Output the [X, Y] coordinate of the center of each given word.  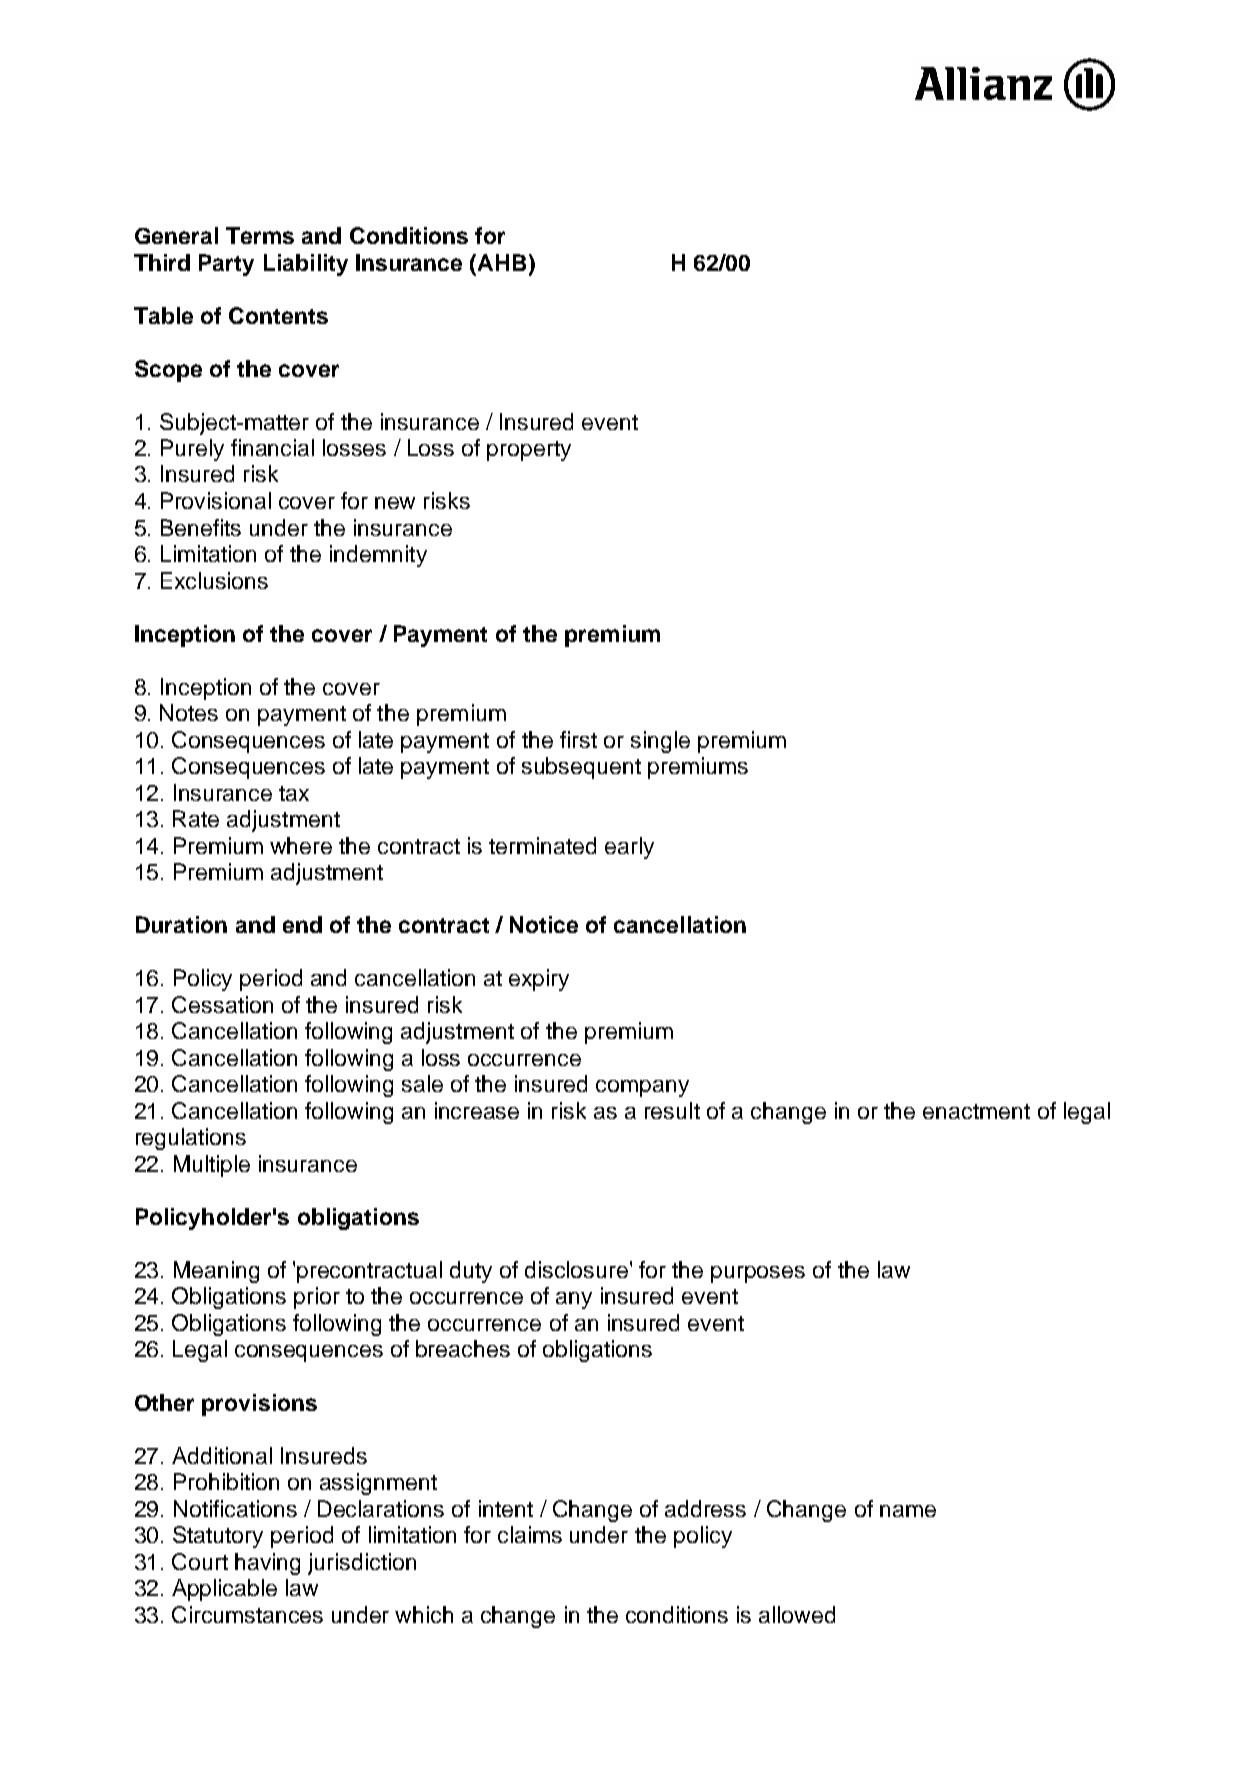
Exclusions [214, 580]
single [660, 742]
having [267, 1564]
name [908, 1511]
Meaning [216, 1272]
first [578, 739]
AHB [502, 262]
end [302, 924]
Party [226, 265]
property [529, 451]
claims [530, 1534]
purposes [758, 1274]
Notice [544, 924]
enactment [976, 1111]
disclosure [576, 1269]
